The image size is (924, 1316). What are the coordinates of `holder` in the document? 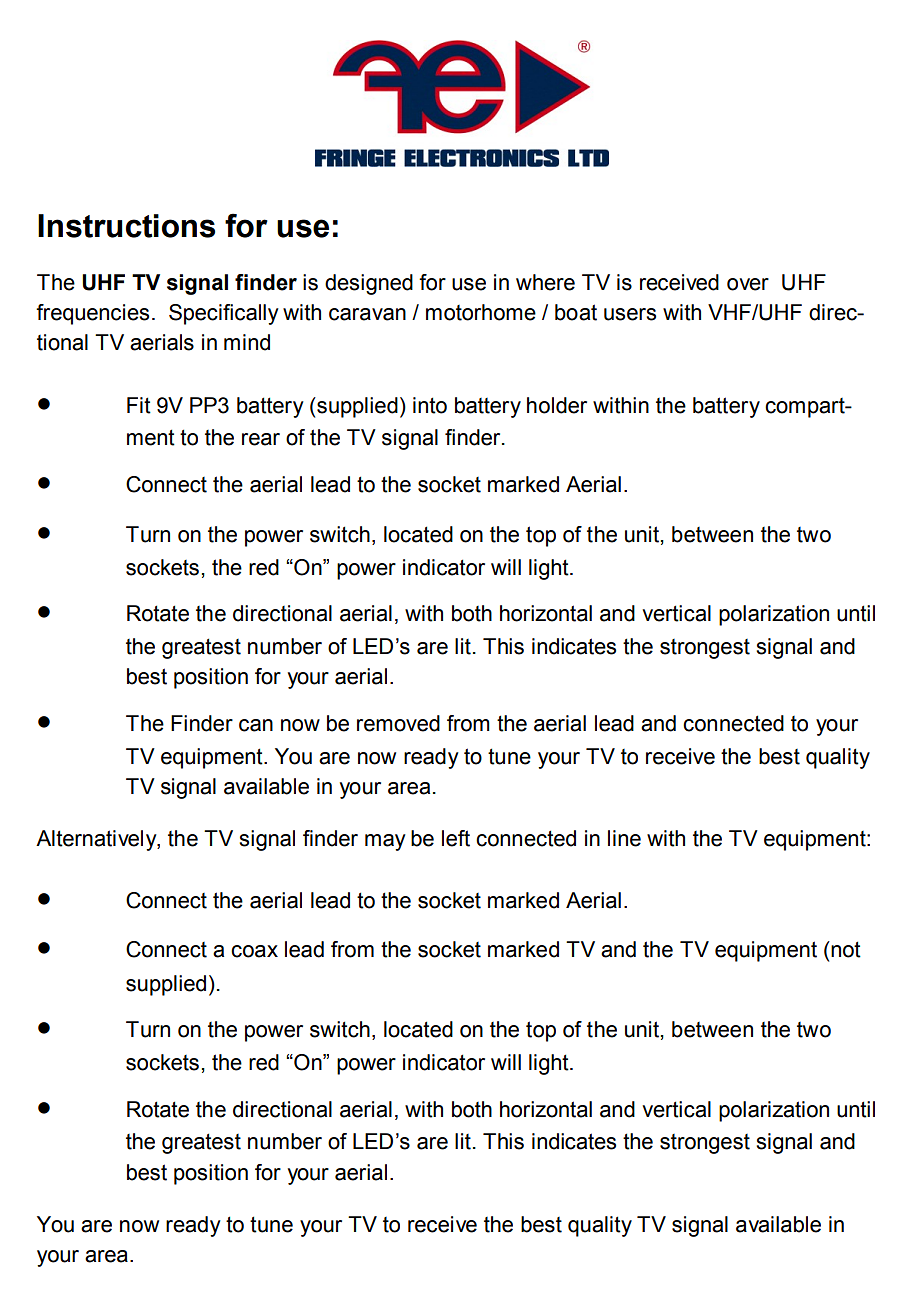 It's located at (557, 405).
